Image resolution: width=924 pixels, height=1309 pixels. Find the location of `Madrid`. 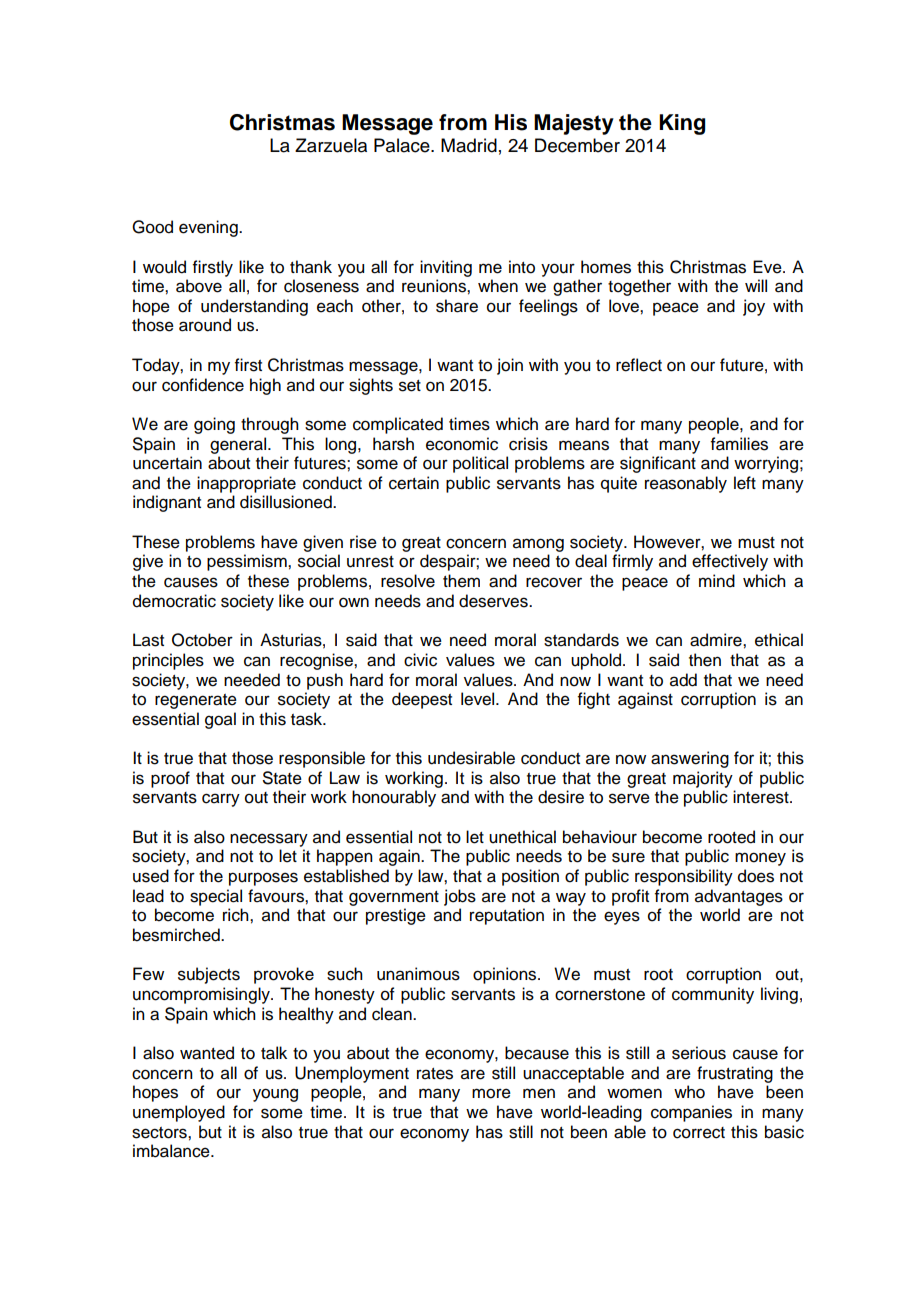

Madrid is located at coordinates (469, 145).
